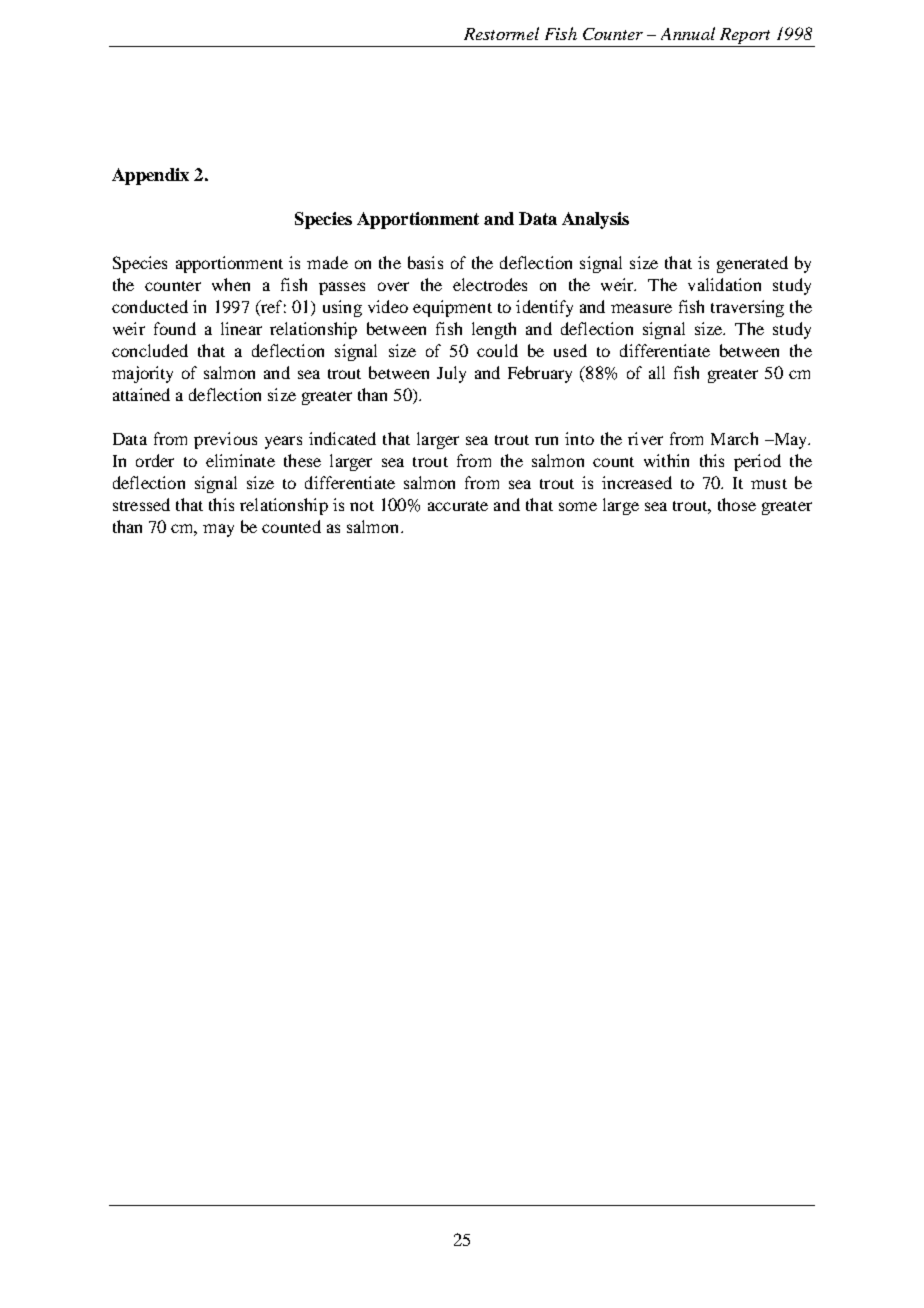 The image size is (924, 1308). I want to click on all, so click(657, 372).
